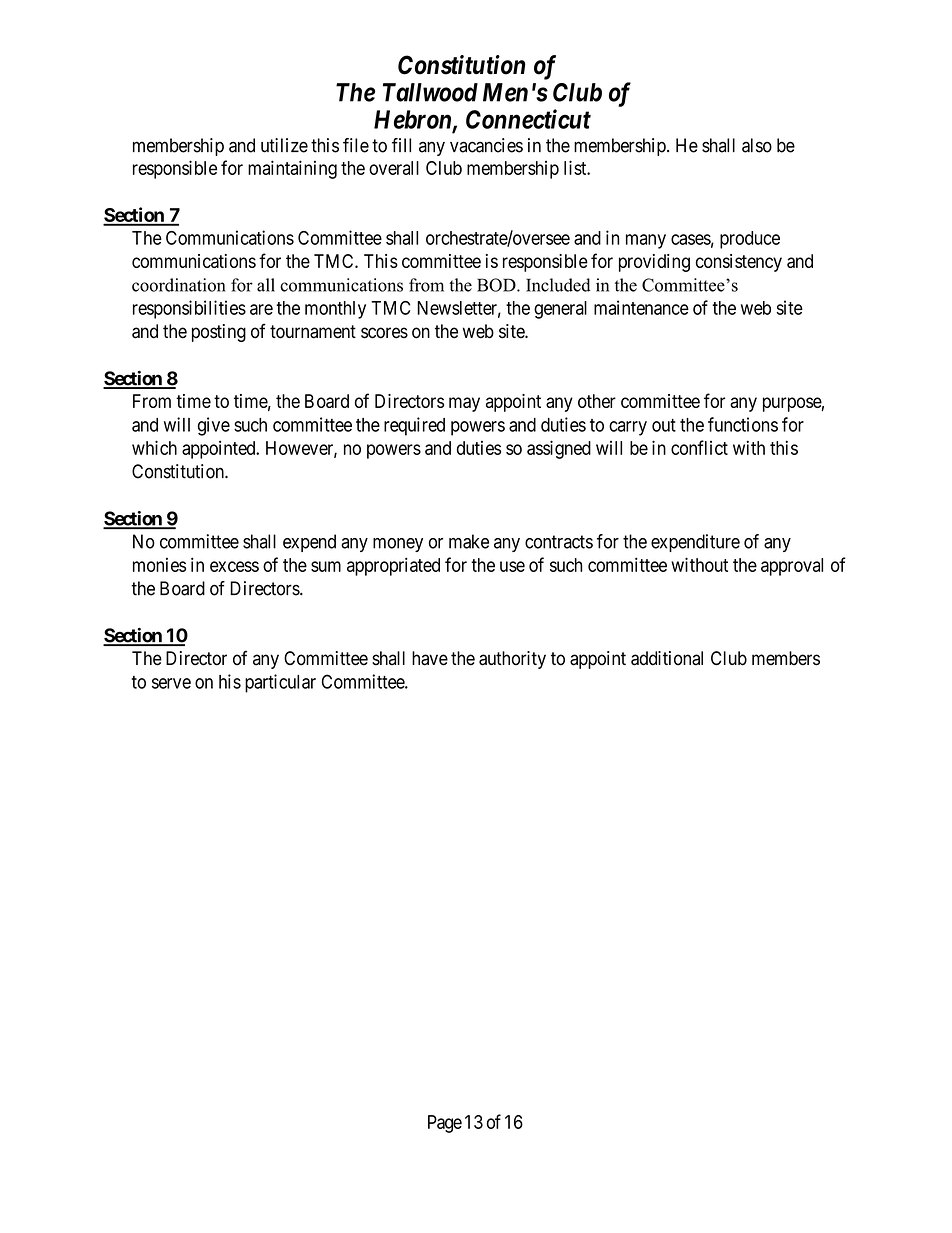  What do you see at coordinates (512, 660) in the screenshot?
I see `authority` at bounding box center [512, 660].
